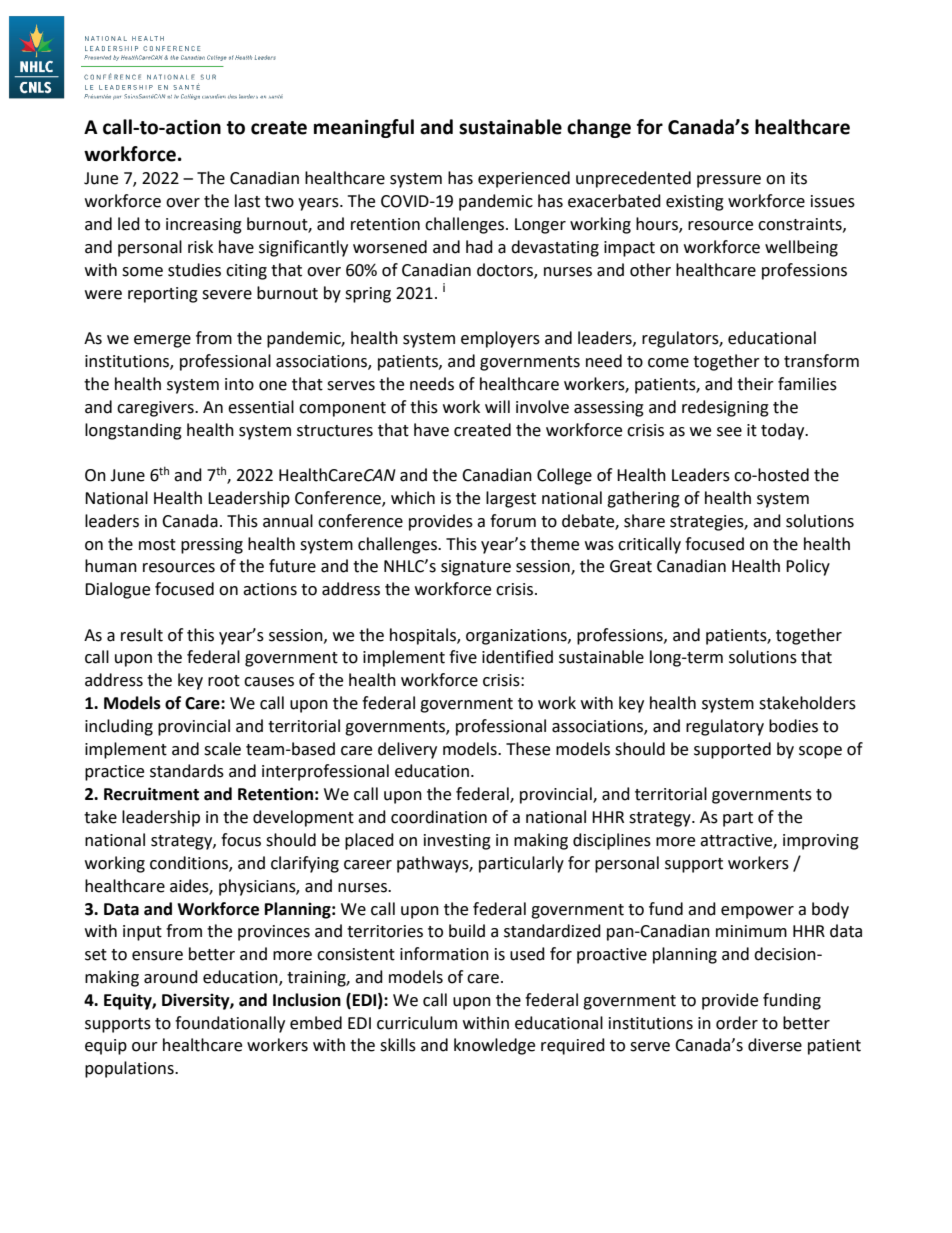  I want to click on Policy, so click(808, 567).
